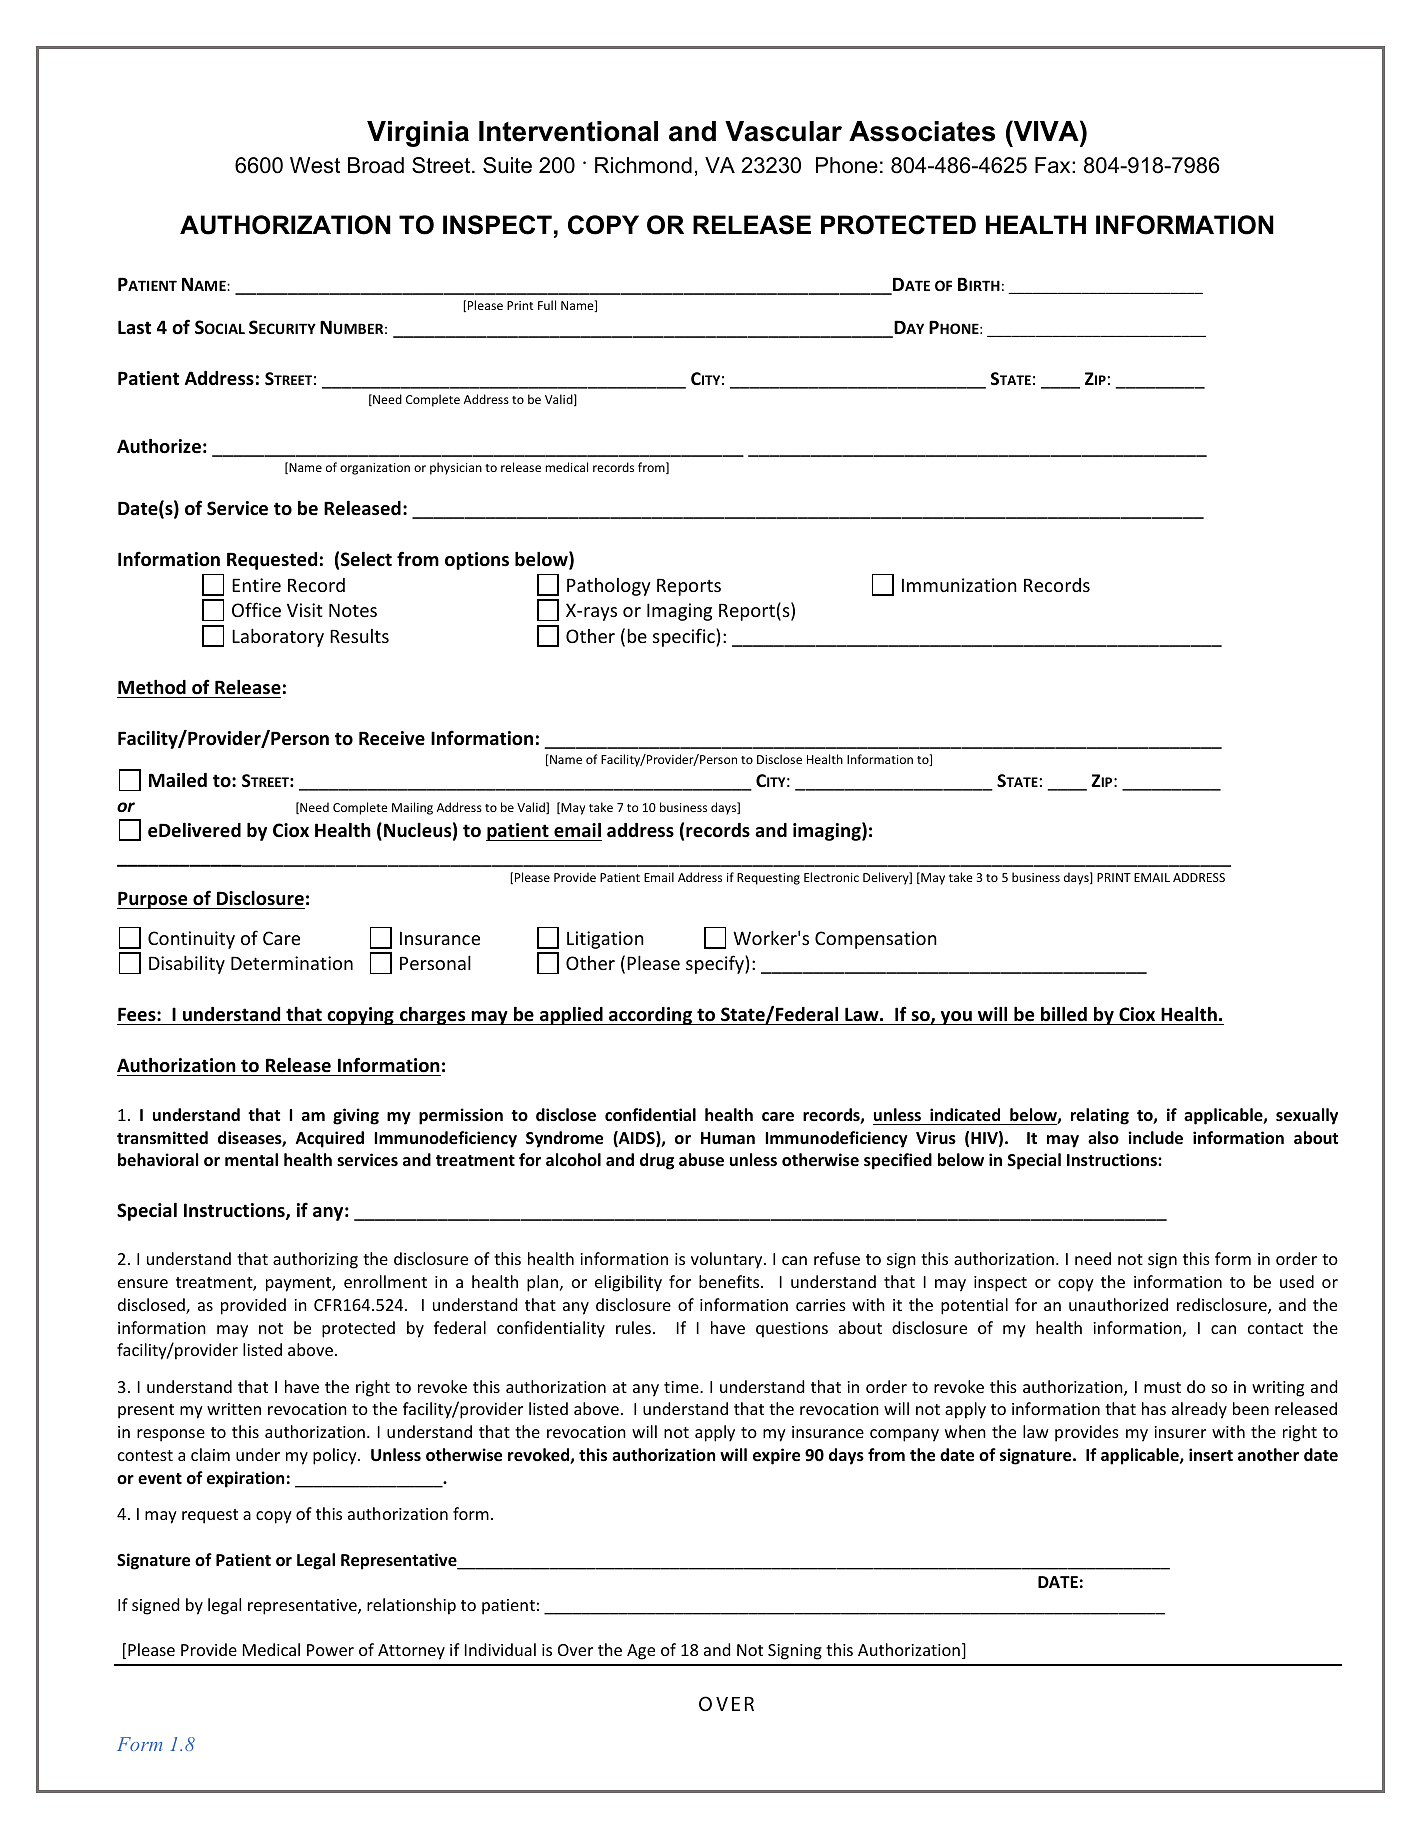 The width and height of the screenshot is (1422, 1840). Describe the element at coordinates (330, 1650) in the screenshot. I see `Power` at that location.
